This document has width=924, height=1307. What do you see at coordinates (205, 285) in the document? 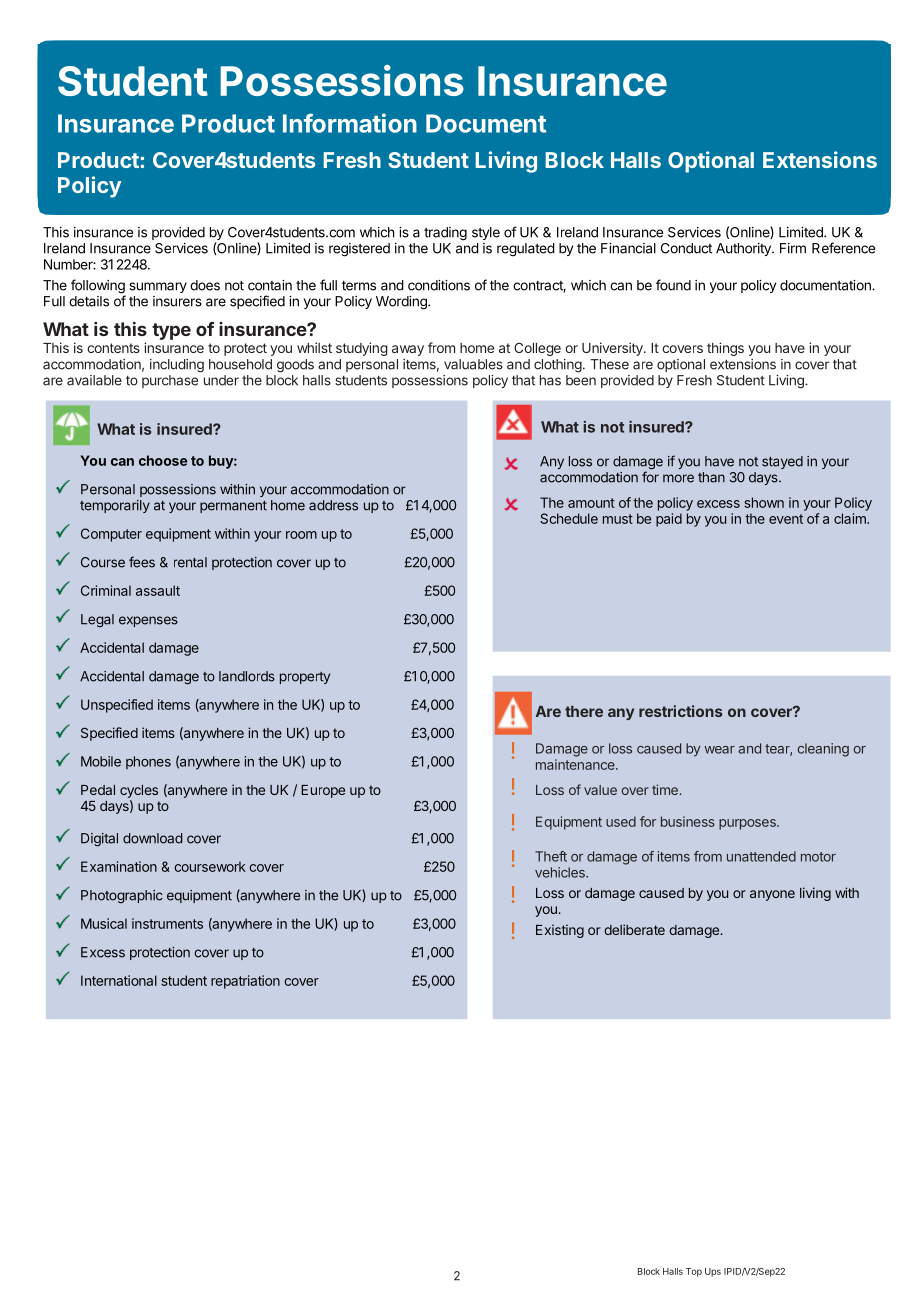
I see `does` at bounding box center [205, 285].
